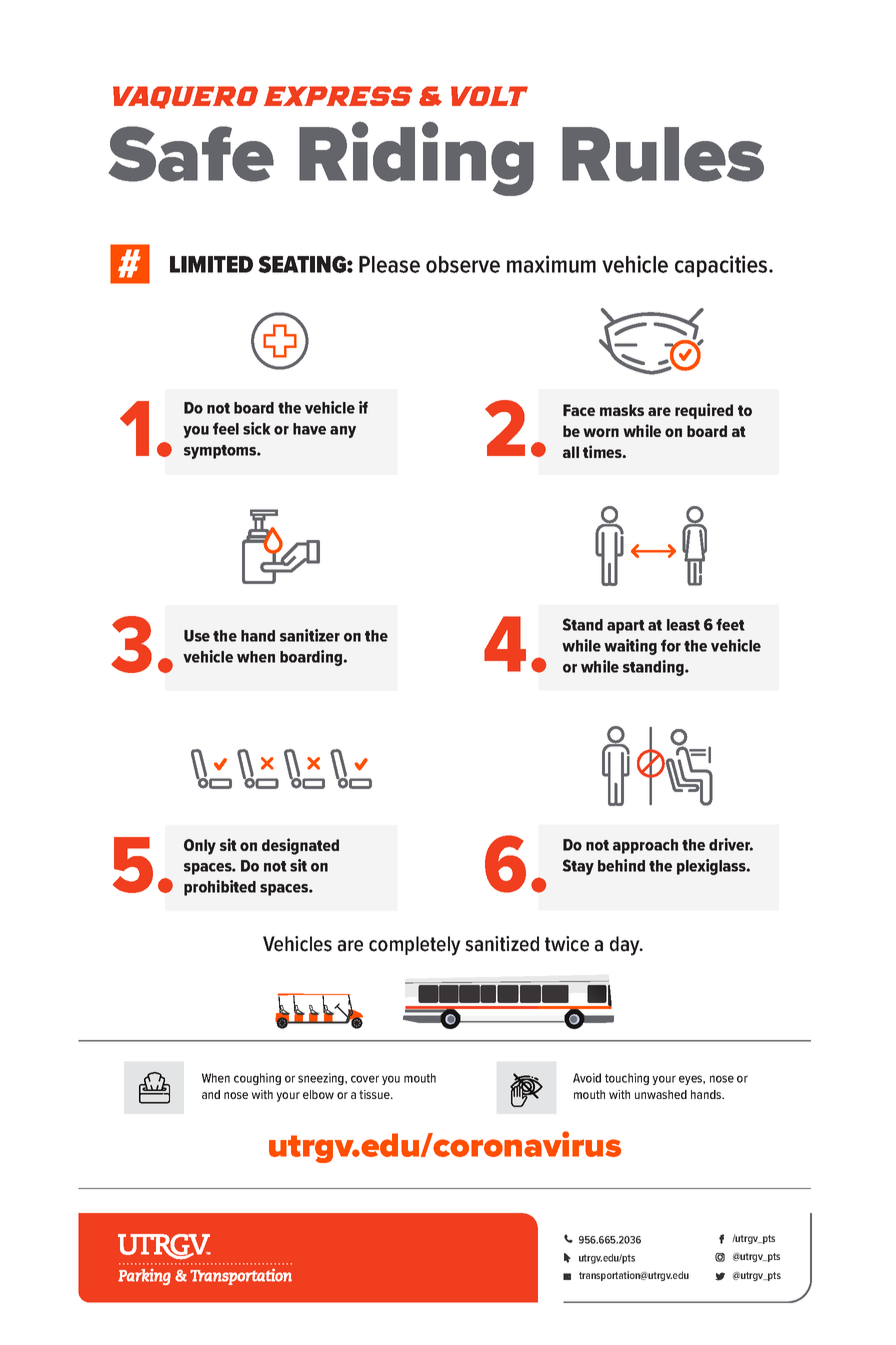 Image resolution: width=896 pixels, height=1345 pixels. Describe the element at coordinates (191, 154) in the screenshot. I see `Safe` at that location.
